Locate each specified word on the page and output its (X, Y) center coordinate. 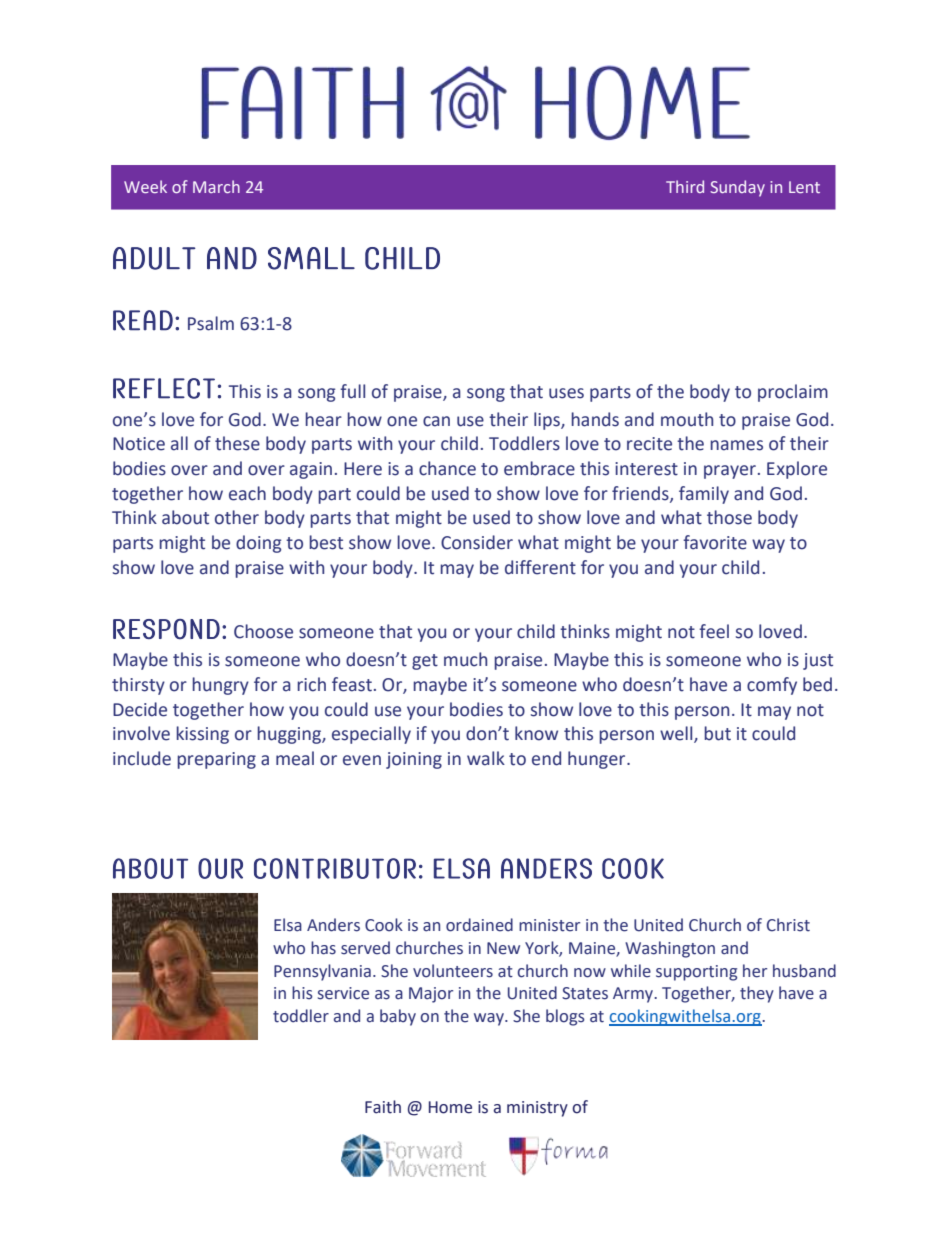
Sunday (737, 188)
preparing (216, 760)
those (729, 517)
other (237, 517)
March (216, 186)
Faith (383, 1107)
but (717, 733)
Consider (477, 542)
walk (486, 758)
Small (311, 258)
